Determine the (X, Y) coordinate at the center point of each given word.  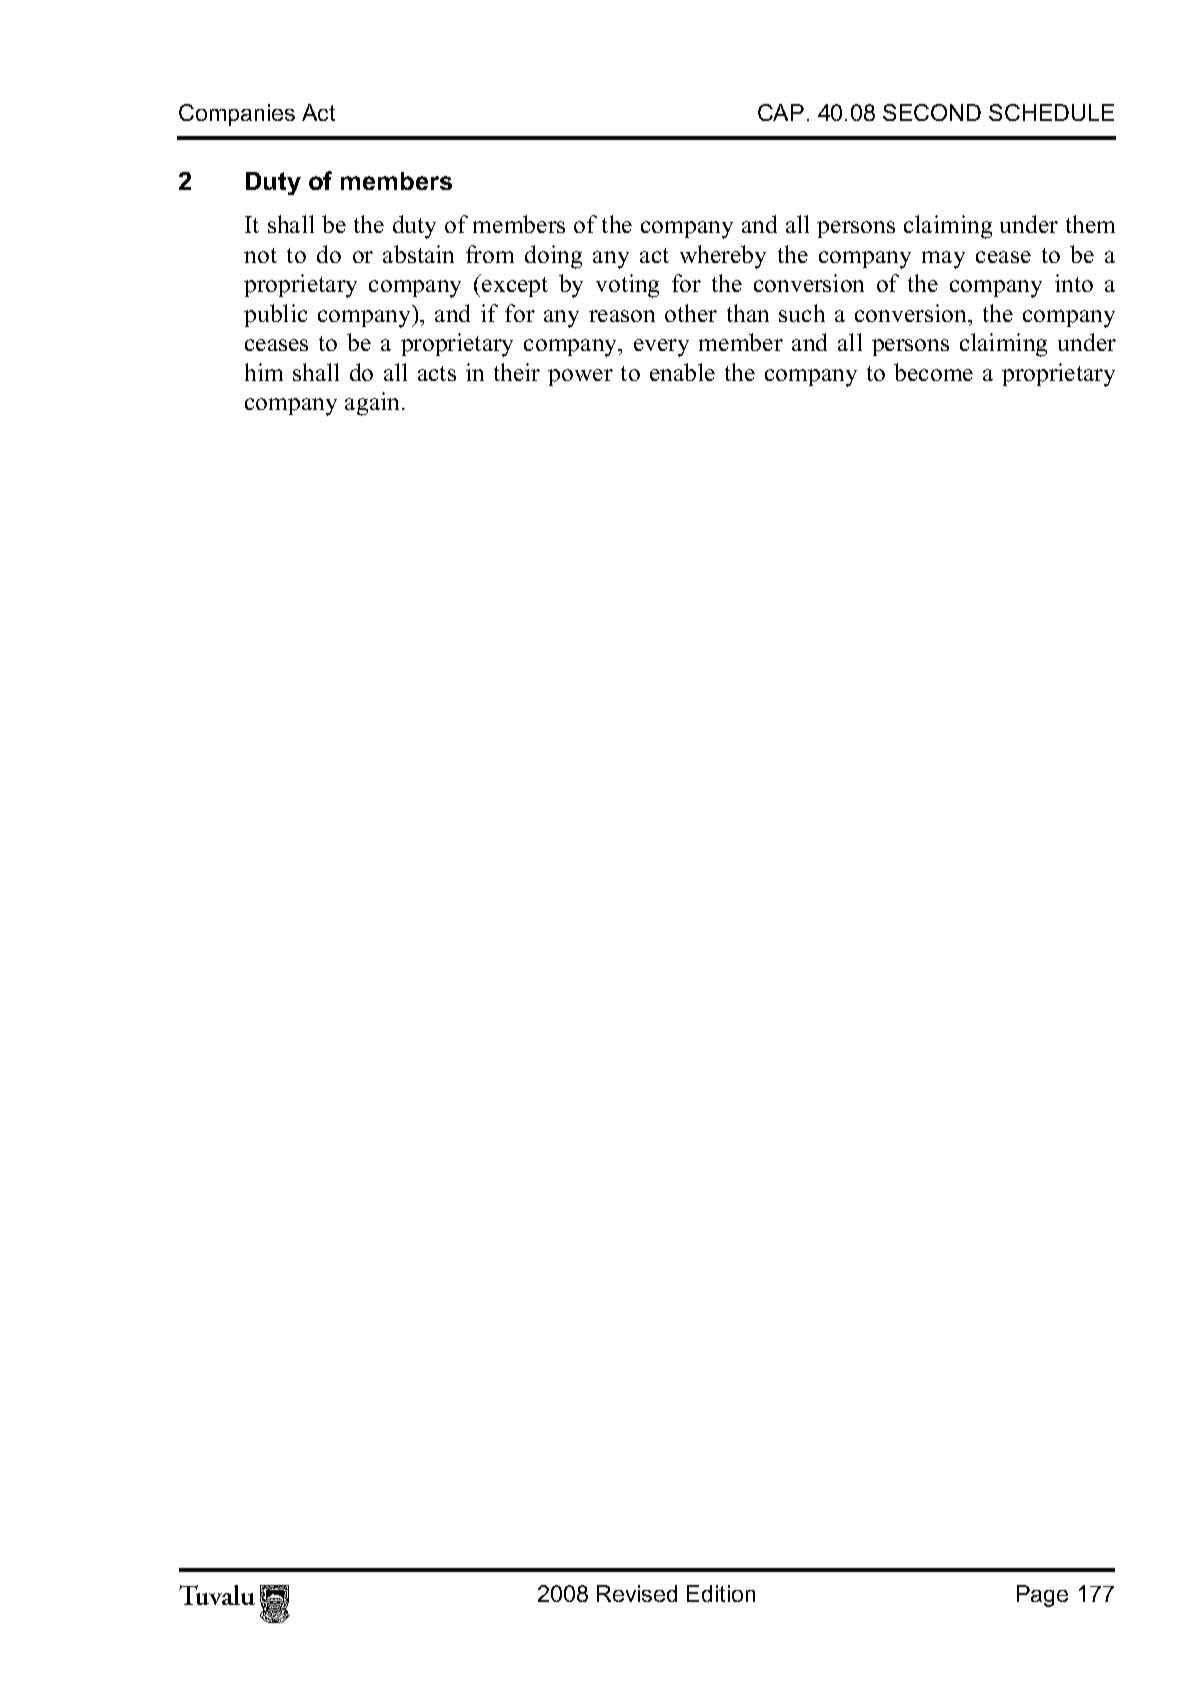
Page (1042, 1596)
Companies (237, 115)
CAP (781, 112)
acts (437, 373)
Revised (637, 1593)
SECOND (932, 112)
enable (682, 372)
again (374, 404)
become (933, 372)
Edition (721, 1593)
